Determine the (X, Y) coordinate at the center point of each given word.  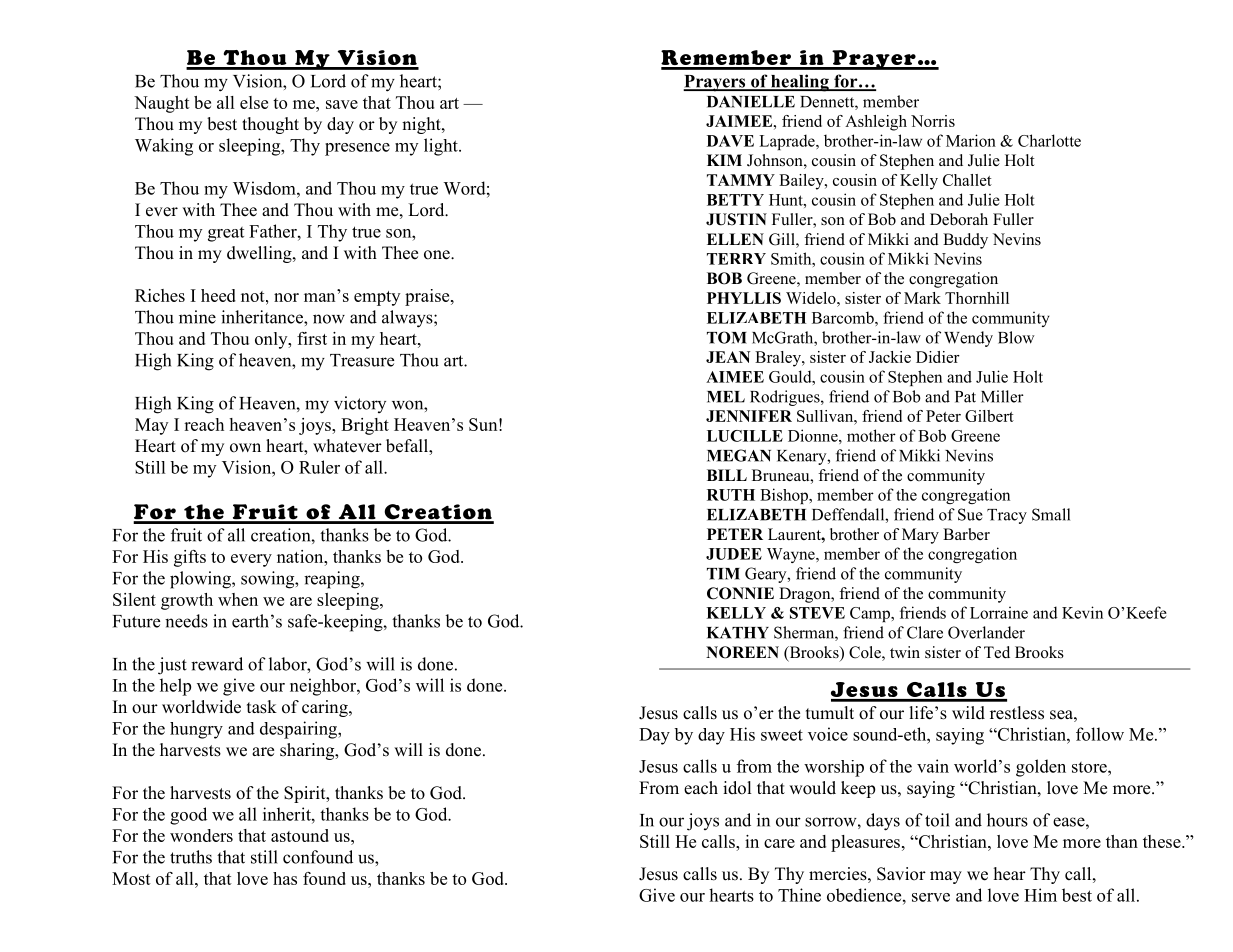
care (779, 843)
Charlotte (1049, 140)
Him (1040, 895)
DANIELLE (751, 102)
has (285, 878)
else (254, 102)
